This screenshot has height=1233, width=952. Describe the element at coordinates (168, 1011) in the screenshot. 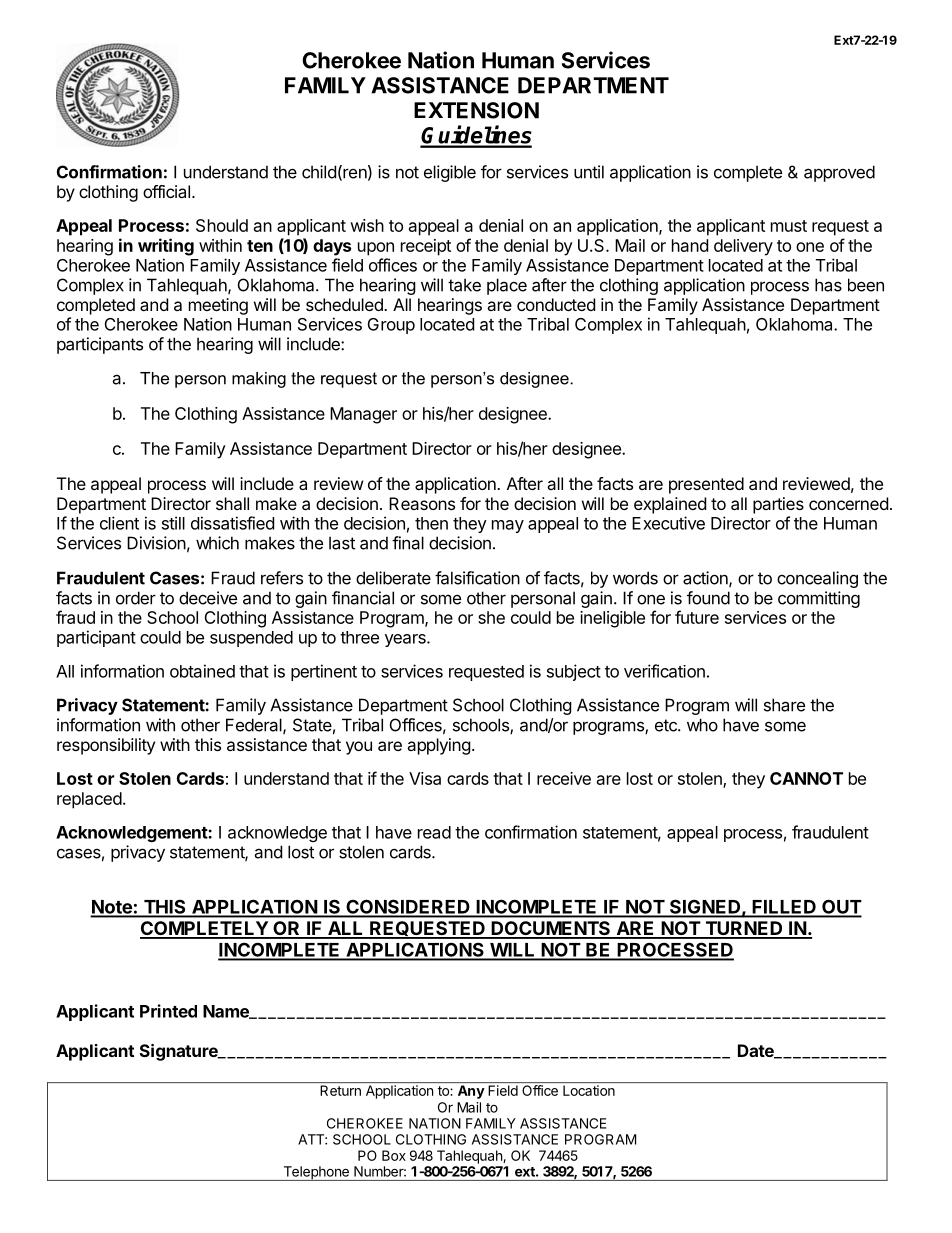

I see `Printed` at that location.
